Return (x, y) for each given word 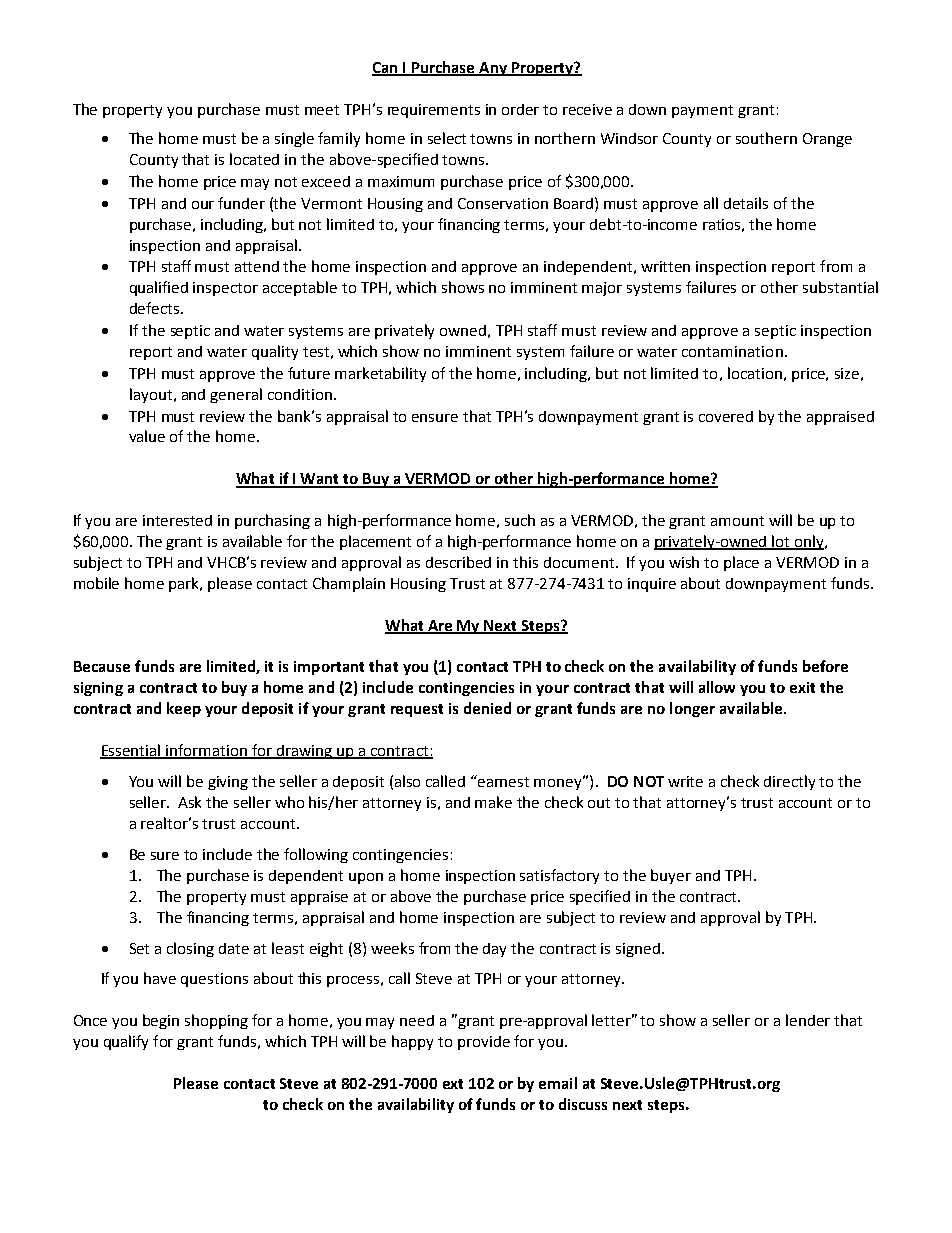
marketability (380, 374)
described (458, 562)
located (254, 159)
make (493, 802)
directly (789, 782)
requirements (434, 111)
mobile (96, 583)
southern (766, 138)
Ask (189, 802)
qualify (126, 1042)
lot (781, 542)
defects (156, 308)
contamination (732, 351)
